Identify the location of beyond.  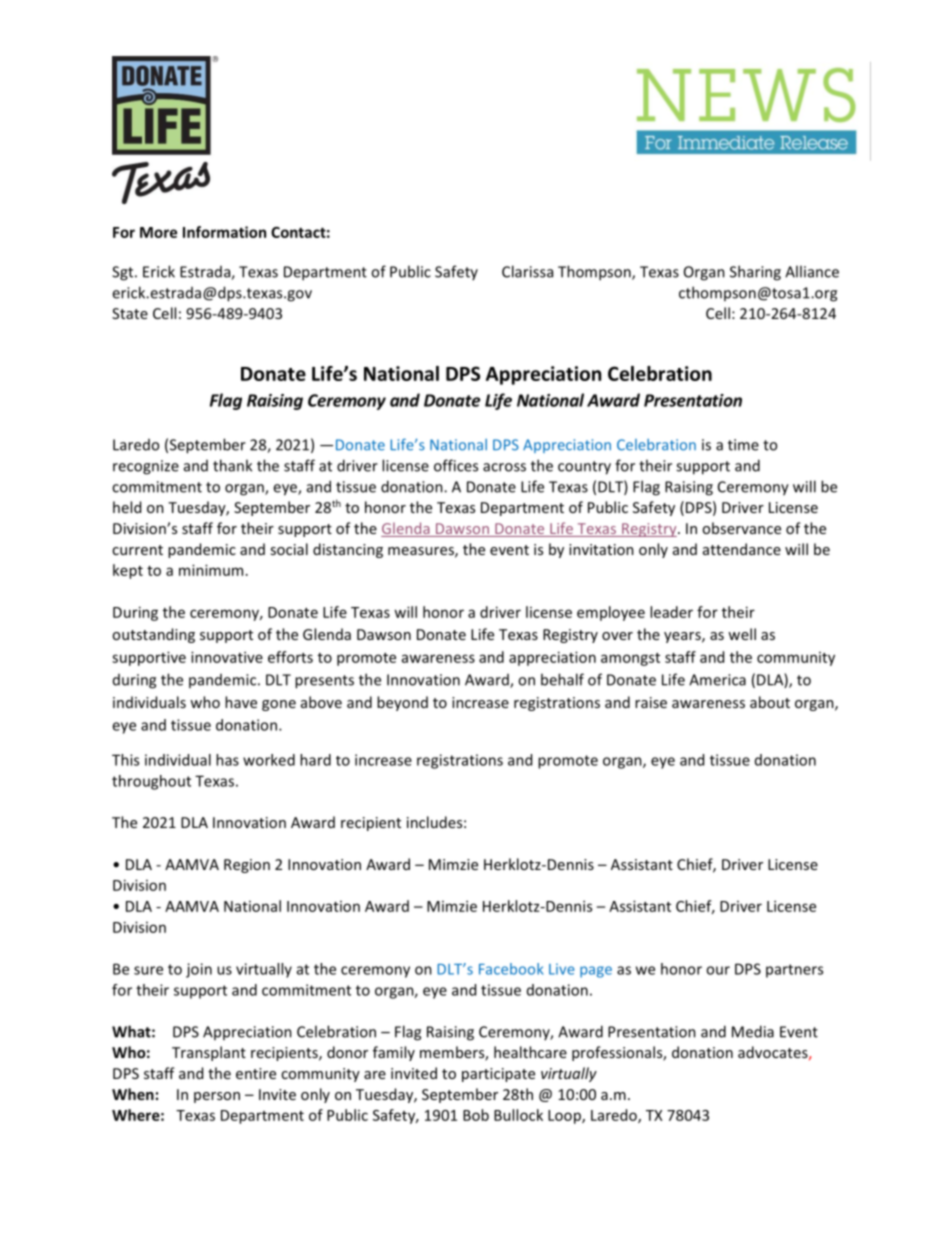
(402, 703).
